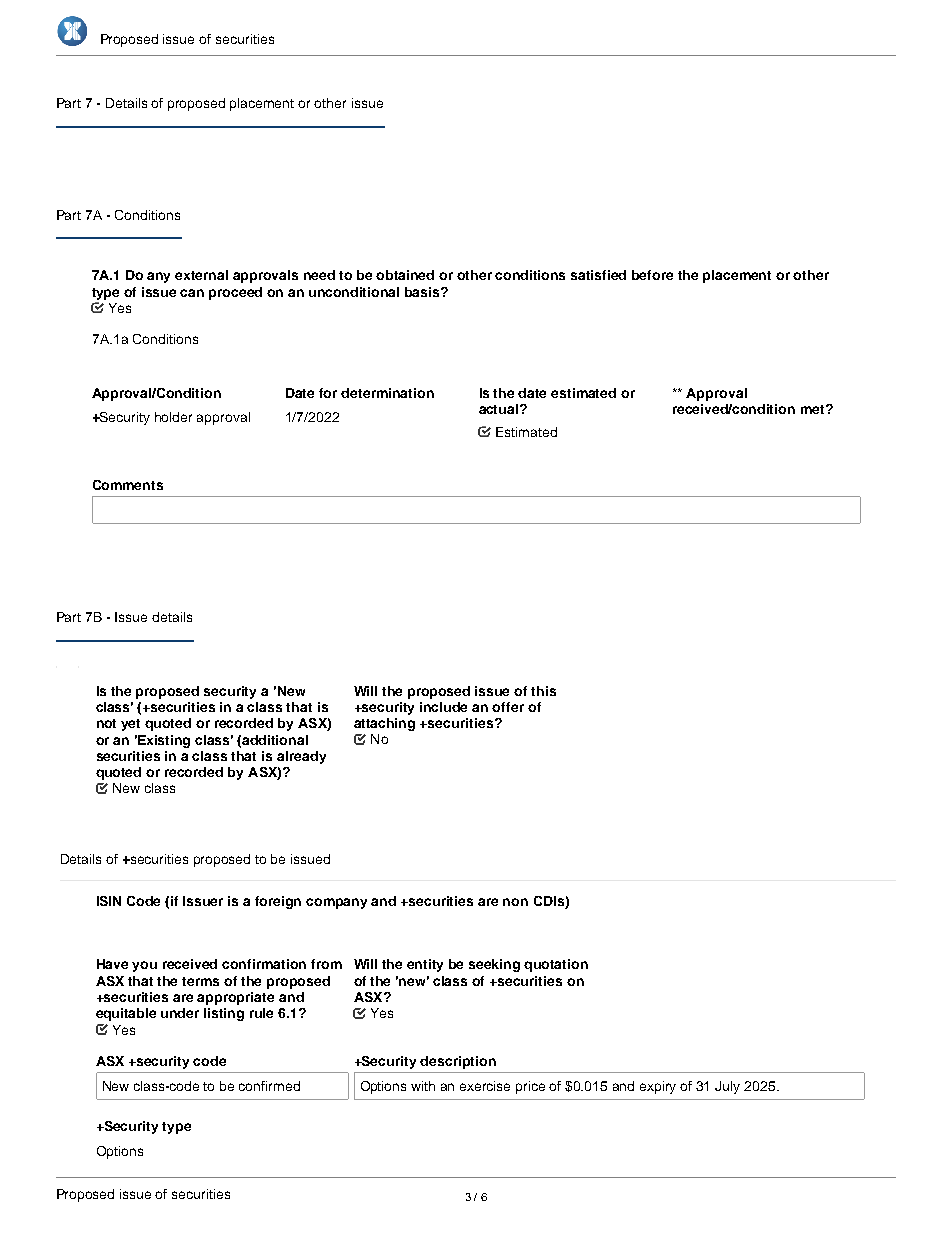  What do you see at coordinates (423, 292) in the page?
I see `basis` at bounding box center [423, 292].
